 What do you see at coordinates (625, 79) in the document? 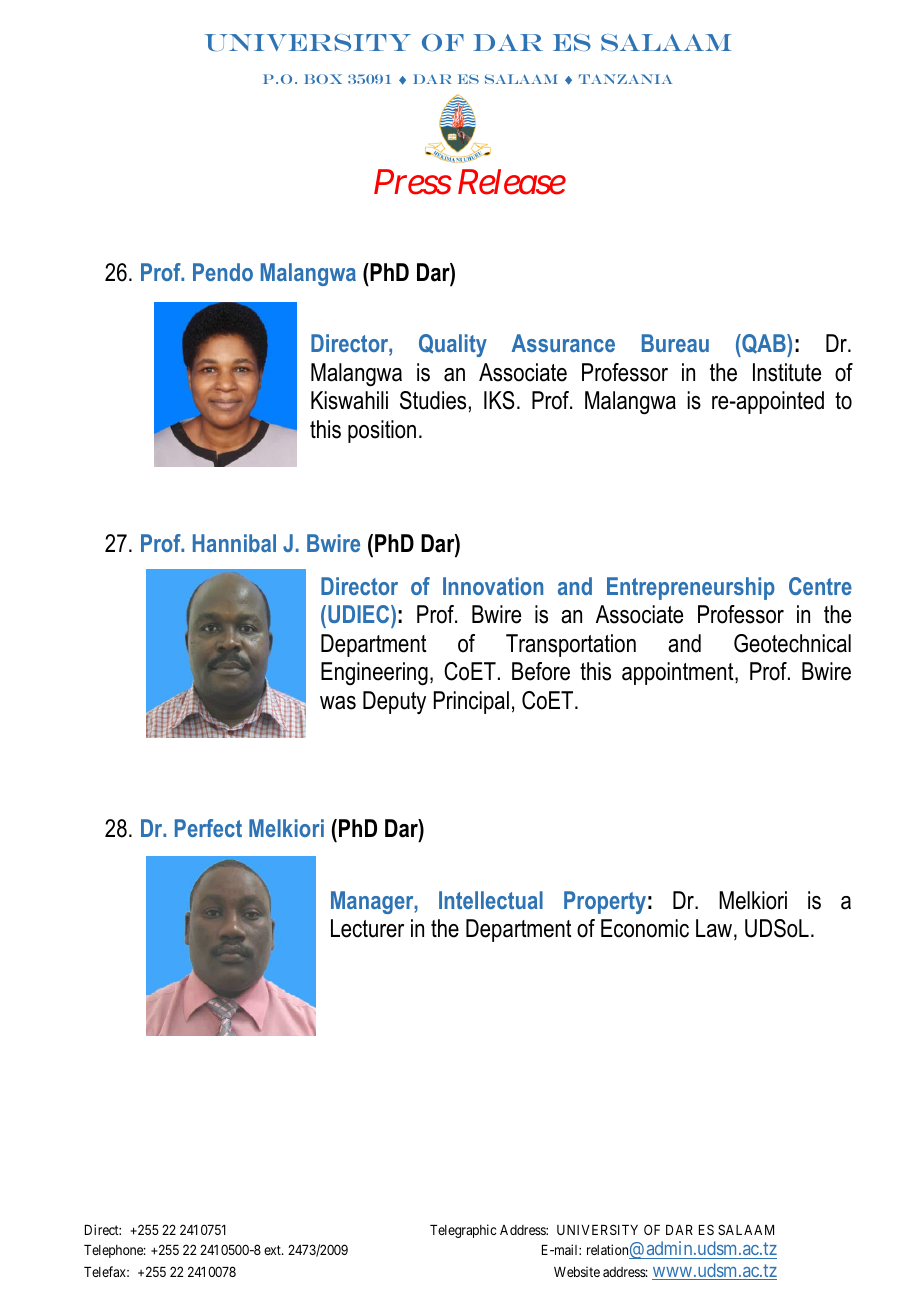
I see `TANZANIA` at bounding box center [625, 79].
